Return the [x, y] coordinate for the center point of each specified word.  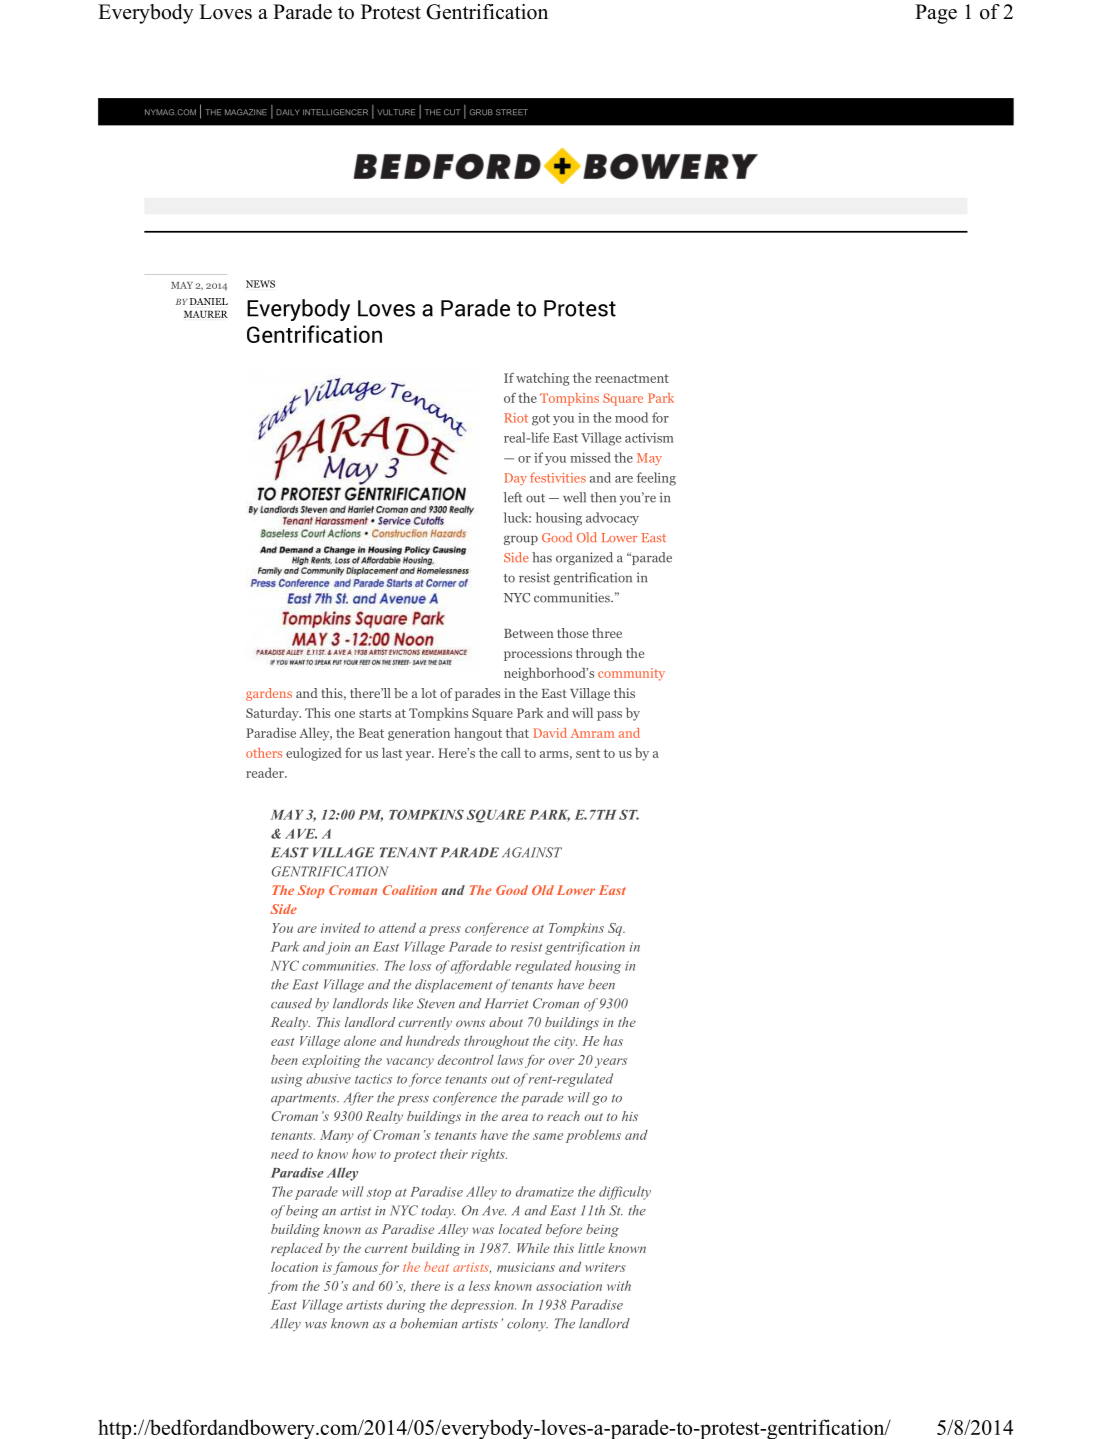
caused [291, 1003]
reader [266, 773]
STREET [512, 112]
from [283, 1287]
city [565, 1042]
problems [593, 1136]
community [631, 674]
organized [584, 558]
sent [588, 753]
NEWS [260, 284]
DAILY [288, 112]
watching [542, 379]
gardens [269, 694]
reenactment [632, 378]
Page [936, 14]
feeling [656, 479]
